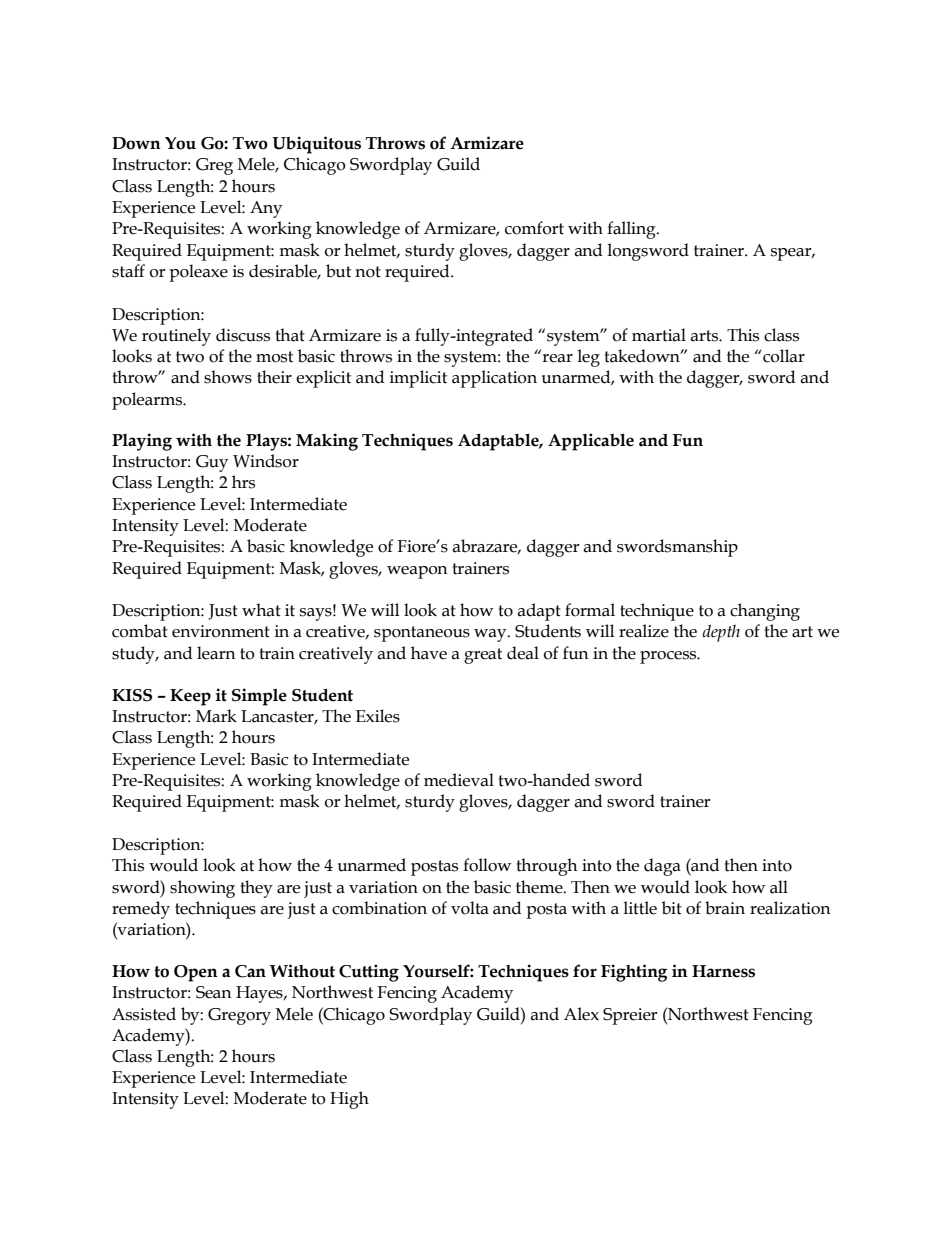 The image size is (952, 1233). Describe the element at coordinates (491, 635) in the page. I see `way` at that location.
